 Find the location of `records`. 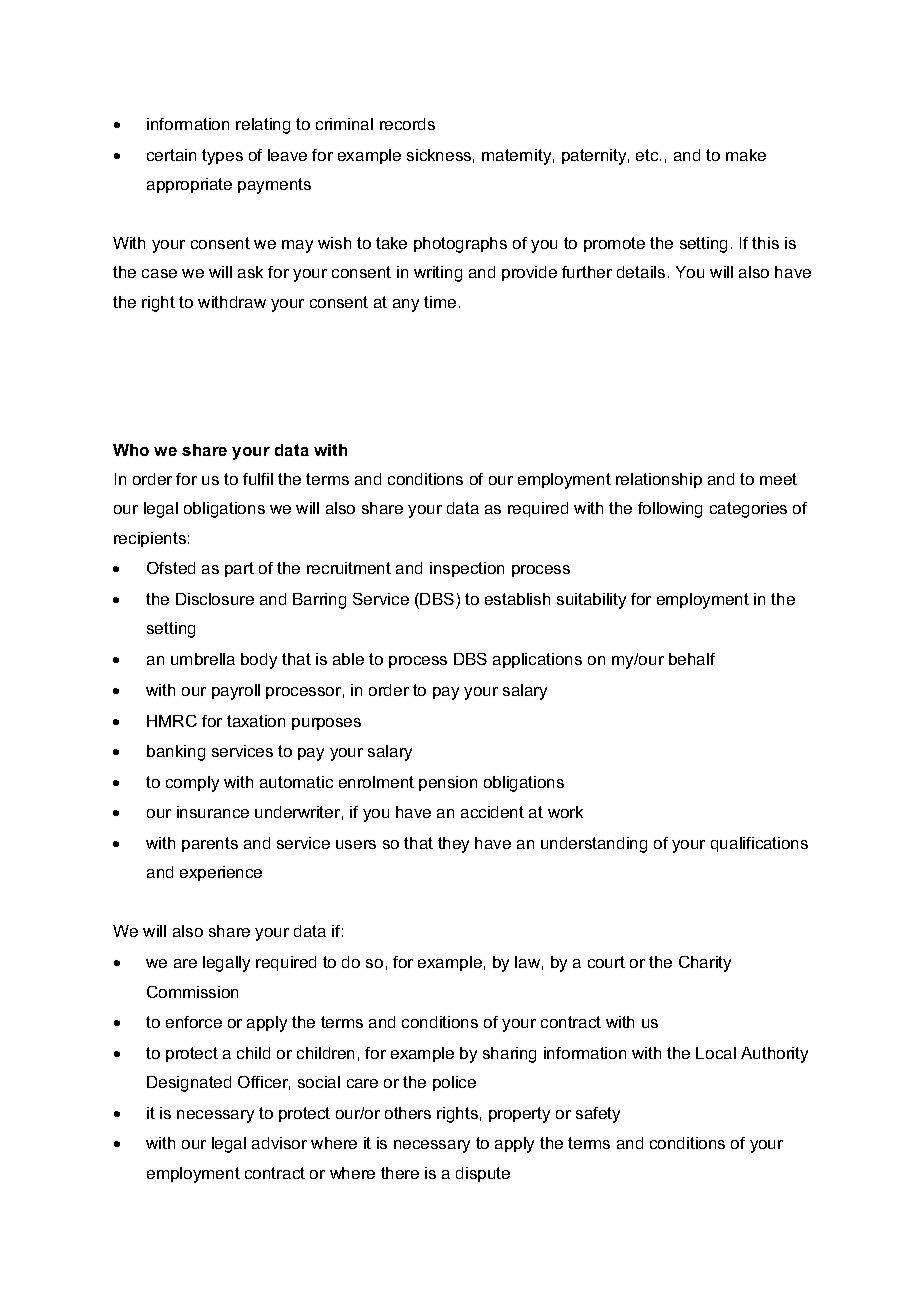

records is located at coordinates (407, 124).
